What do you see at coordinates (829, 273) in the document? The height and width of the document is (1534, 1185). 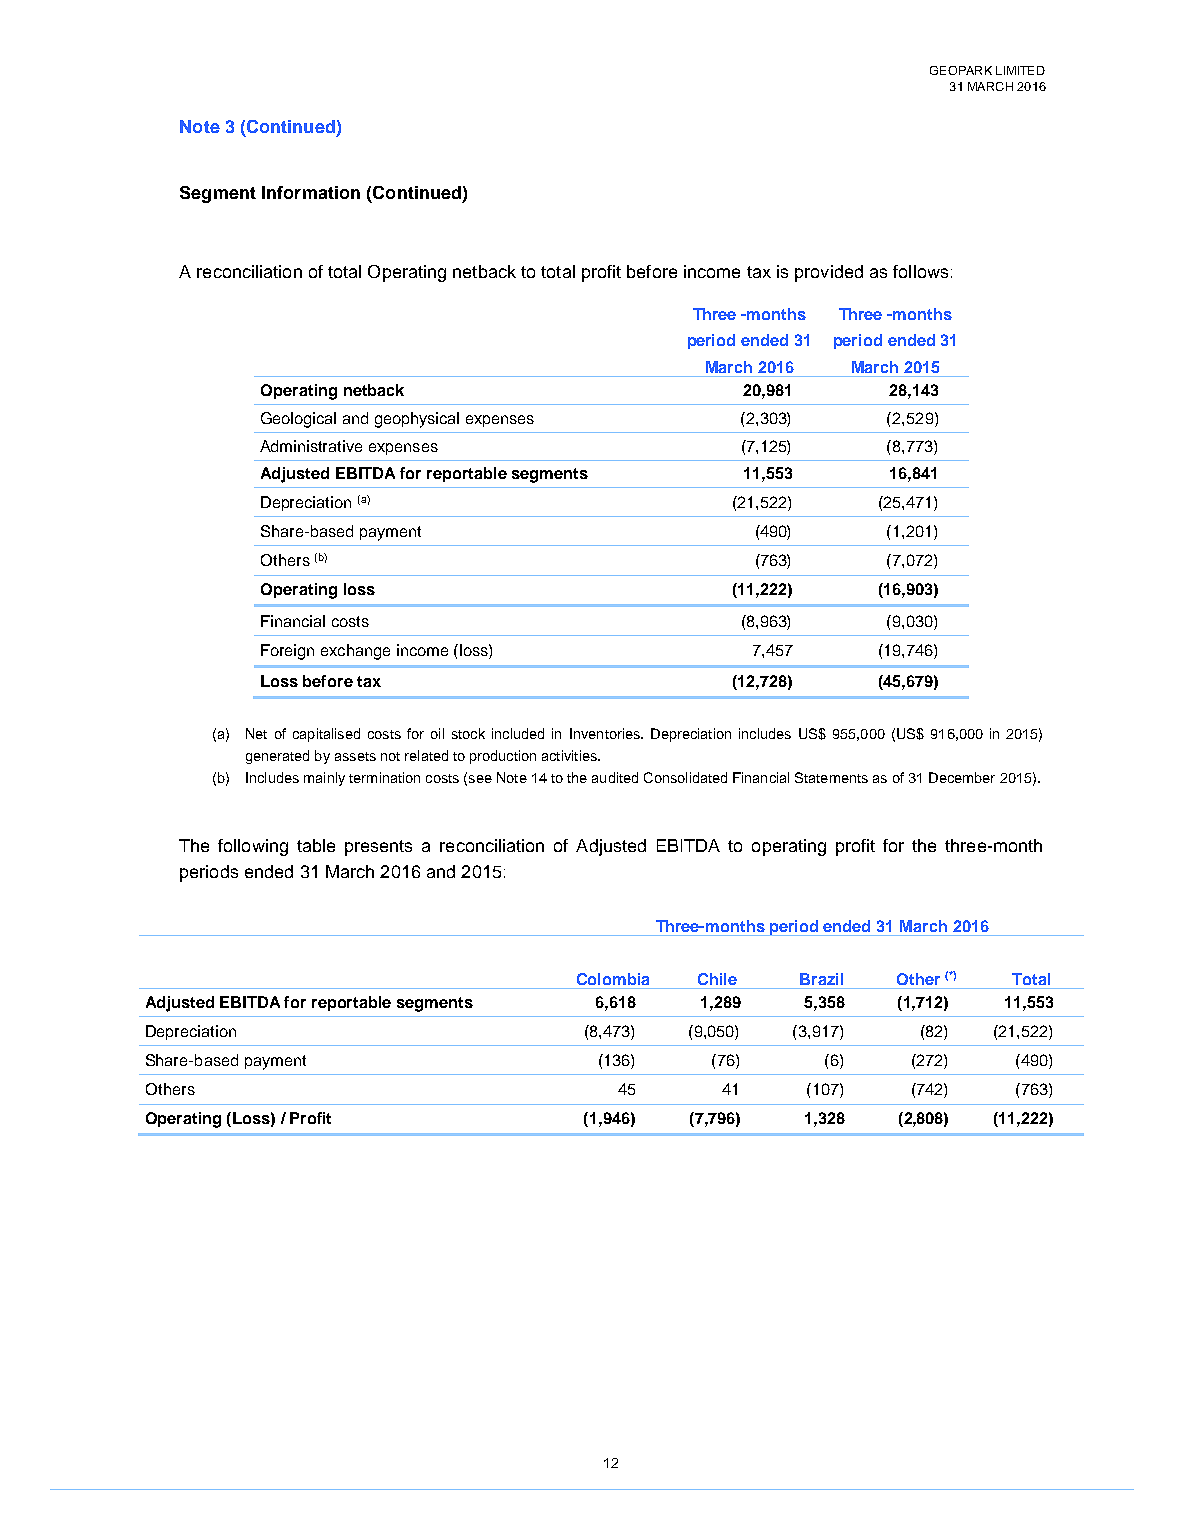 I see `provided` at bounding box center [829, 273].
